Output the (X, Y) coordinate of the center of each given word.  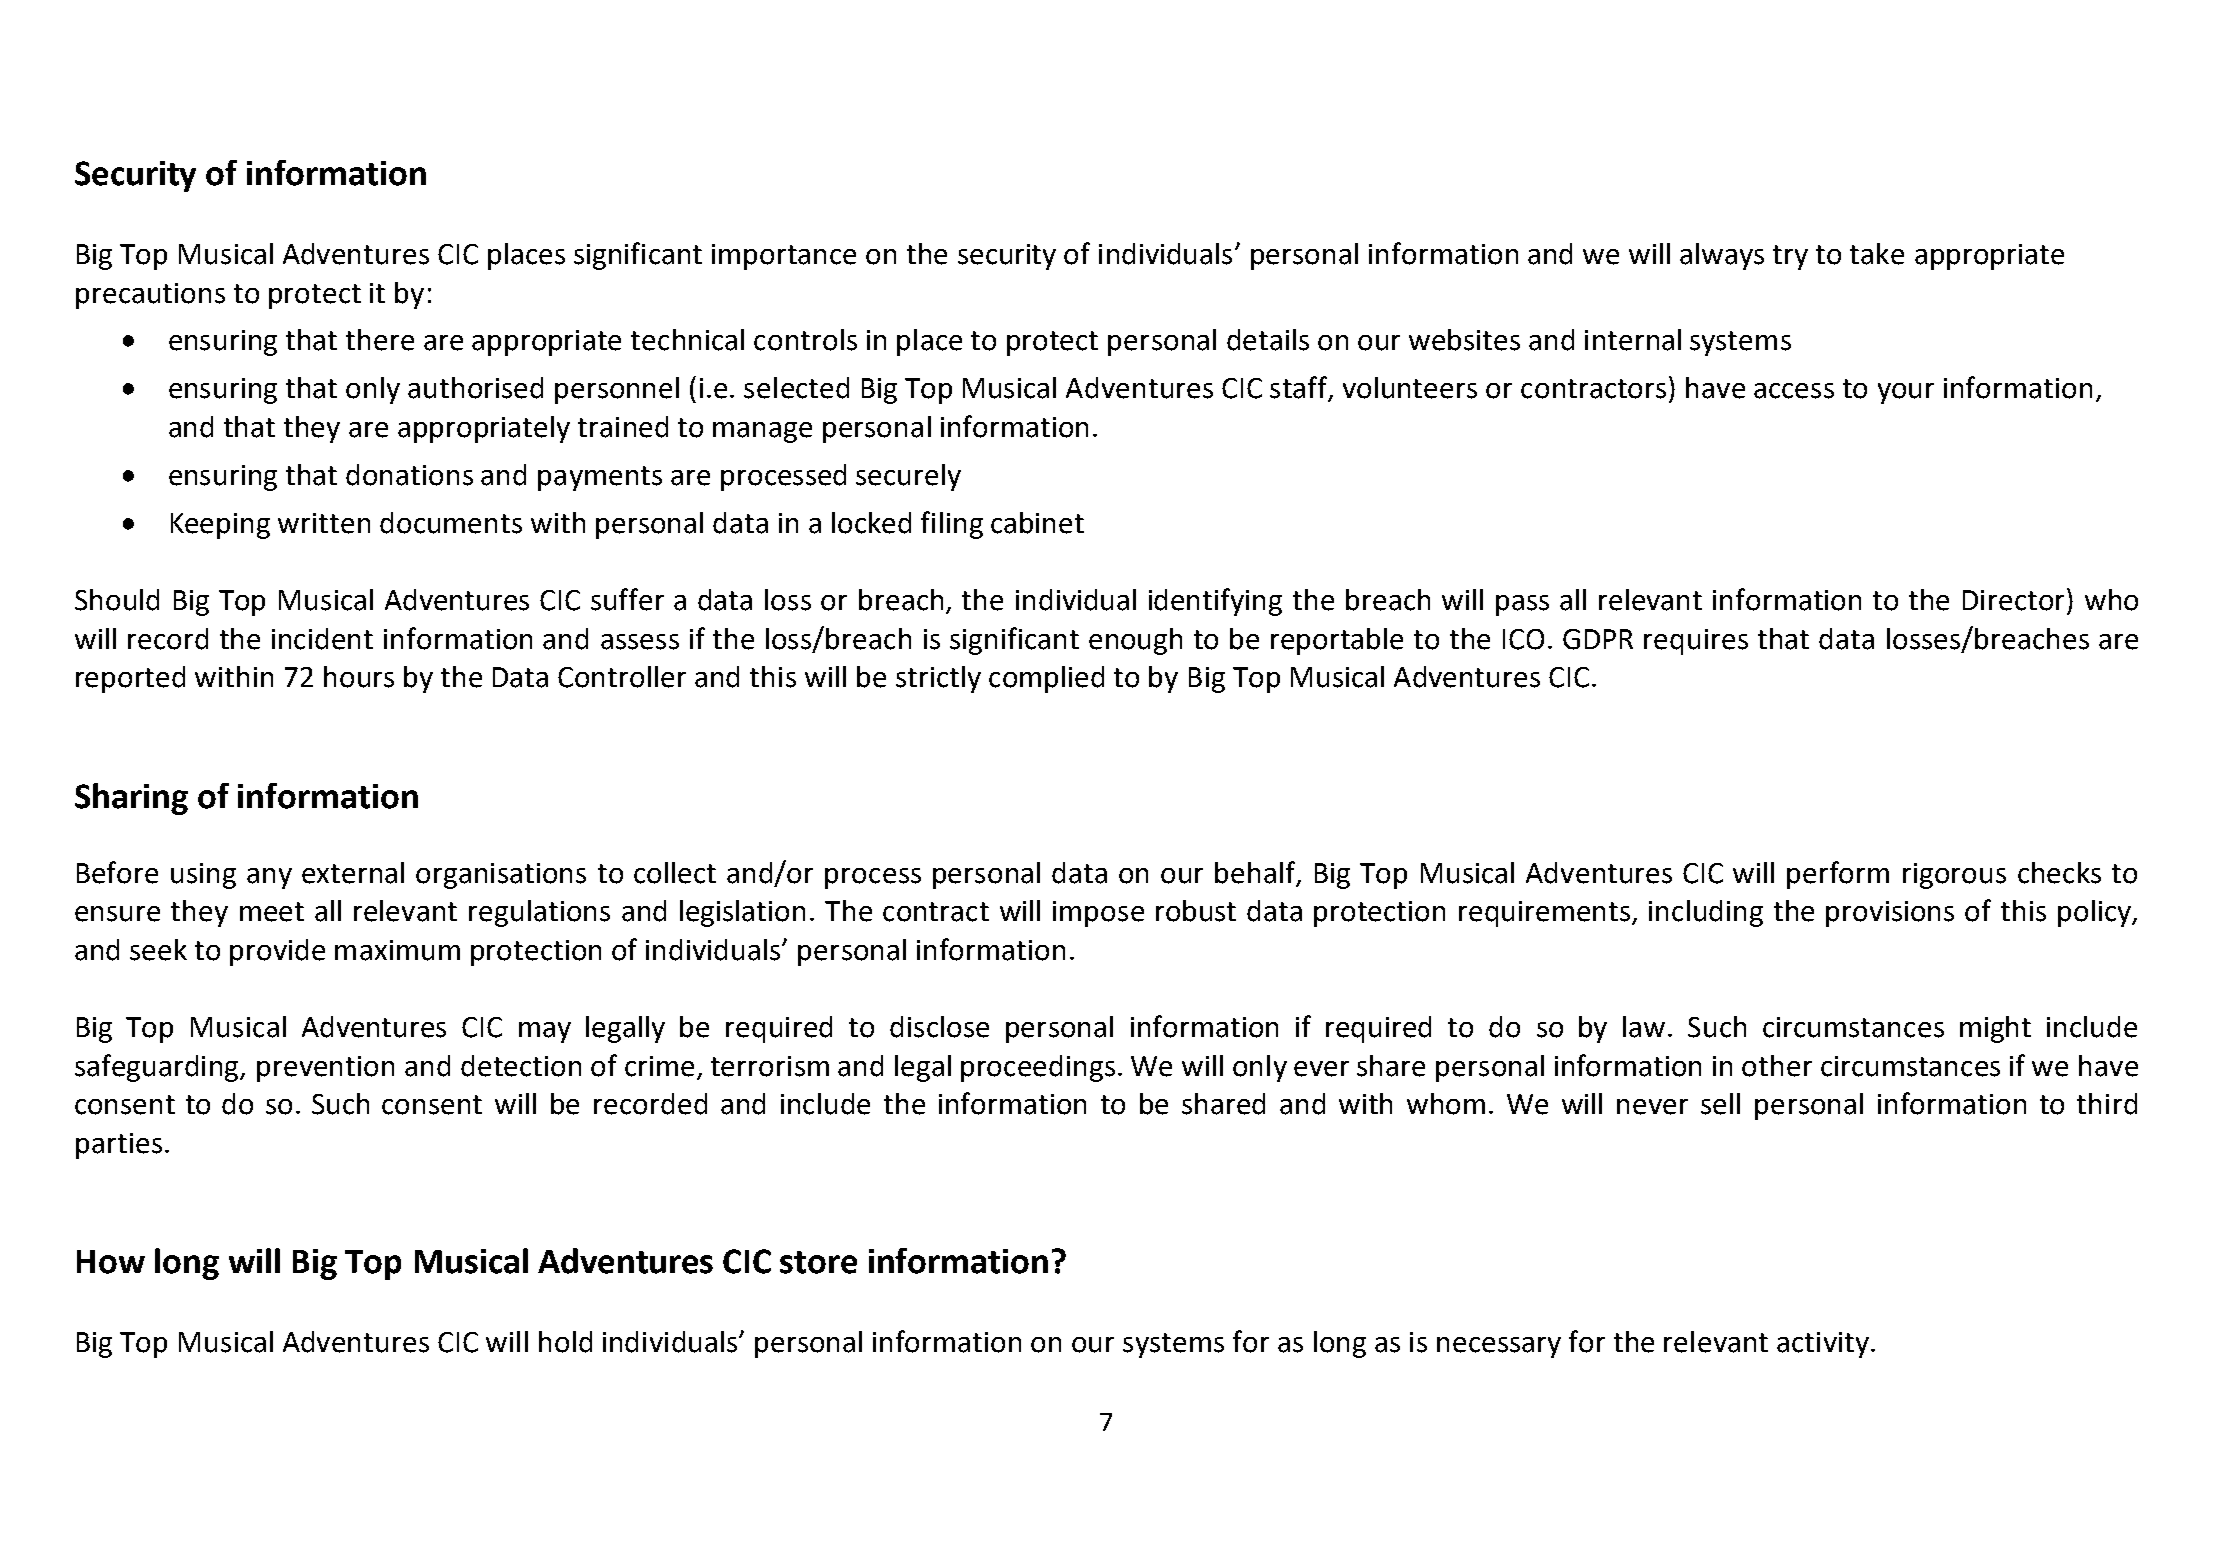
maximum (397, 950)
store (818, 1262)
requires (1696, 642)
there (380, 340)
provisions (1890, 914)
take (1877, 254)
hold (565, 1342)
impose (1098, 914)
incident (322, 639)
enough (1135, 641)
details (1268, 340)
